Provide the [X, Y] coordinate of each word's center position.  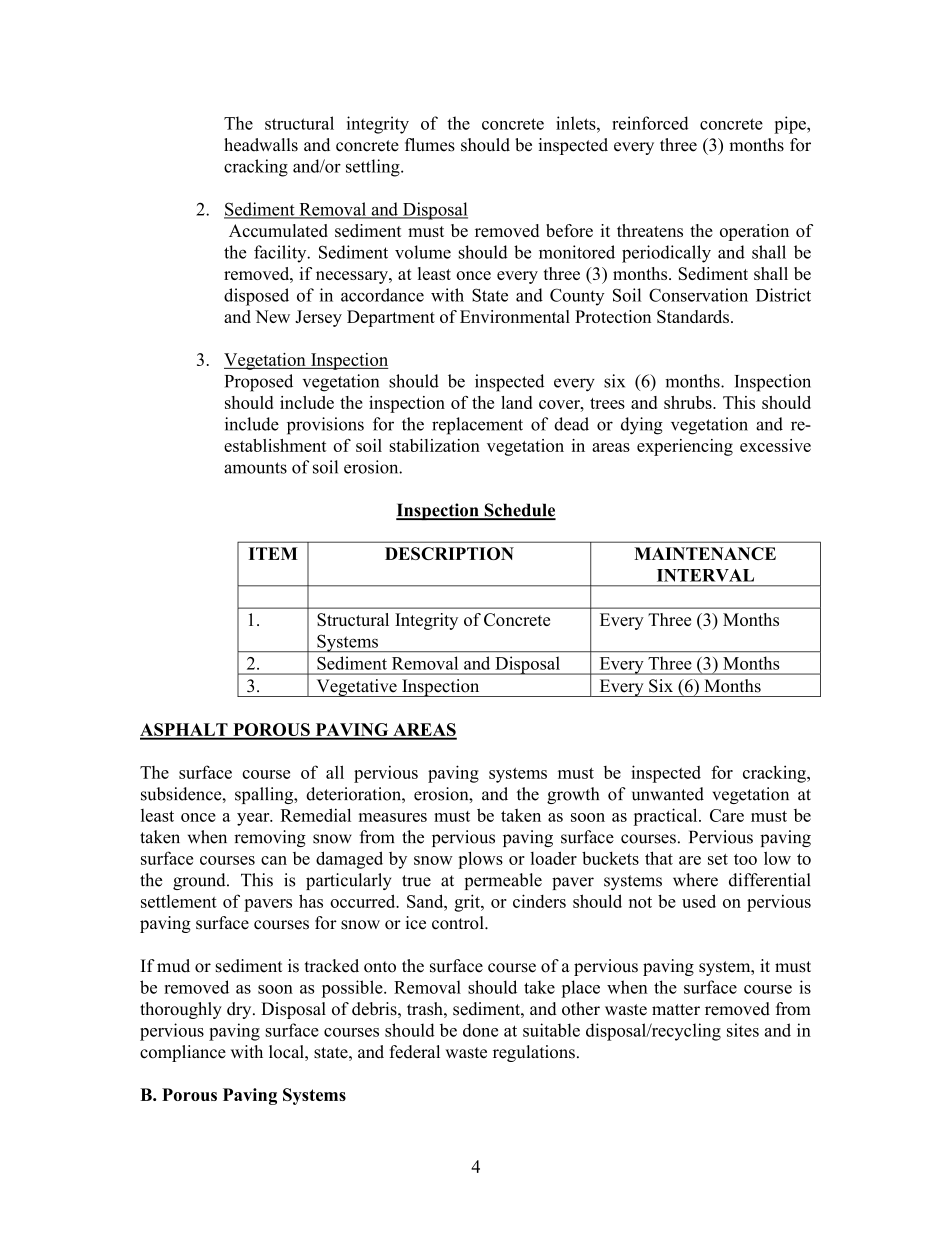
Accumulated [278, 230]
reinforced [650, 123]
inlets [577, 123]
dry [240, 1010]
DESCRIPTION [449, 553]
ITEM [273, 553]
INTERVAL [705, 575]
